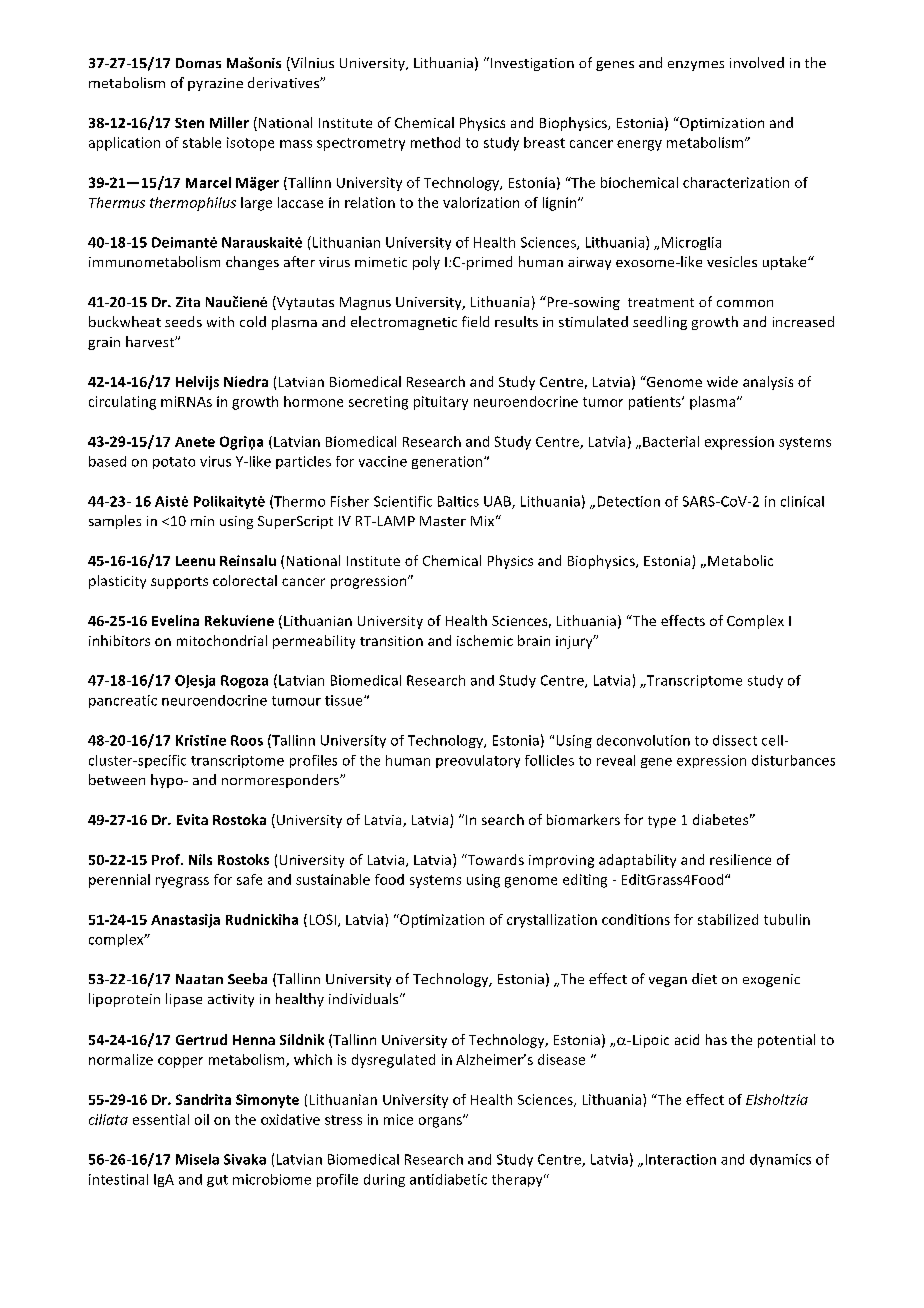 This page has height=1308, width=924. I want to click on ischemic, so click(485, 640).
